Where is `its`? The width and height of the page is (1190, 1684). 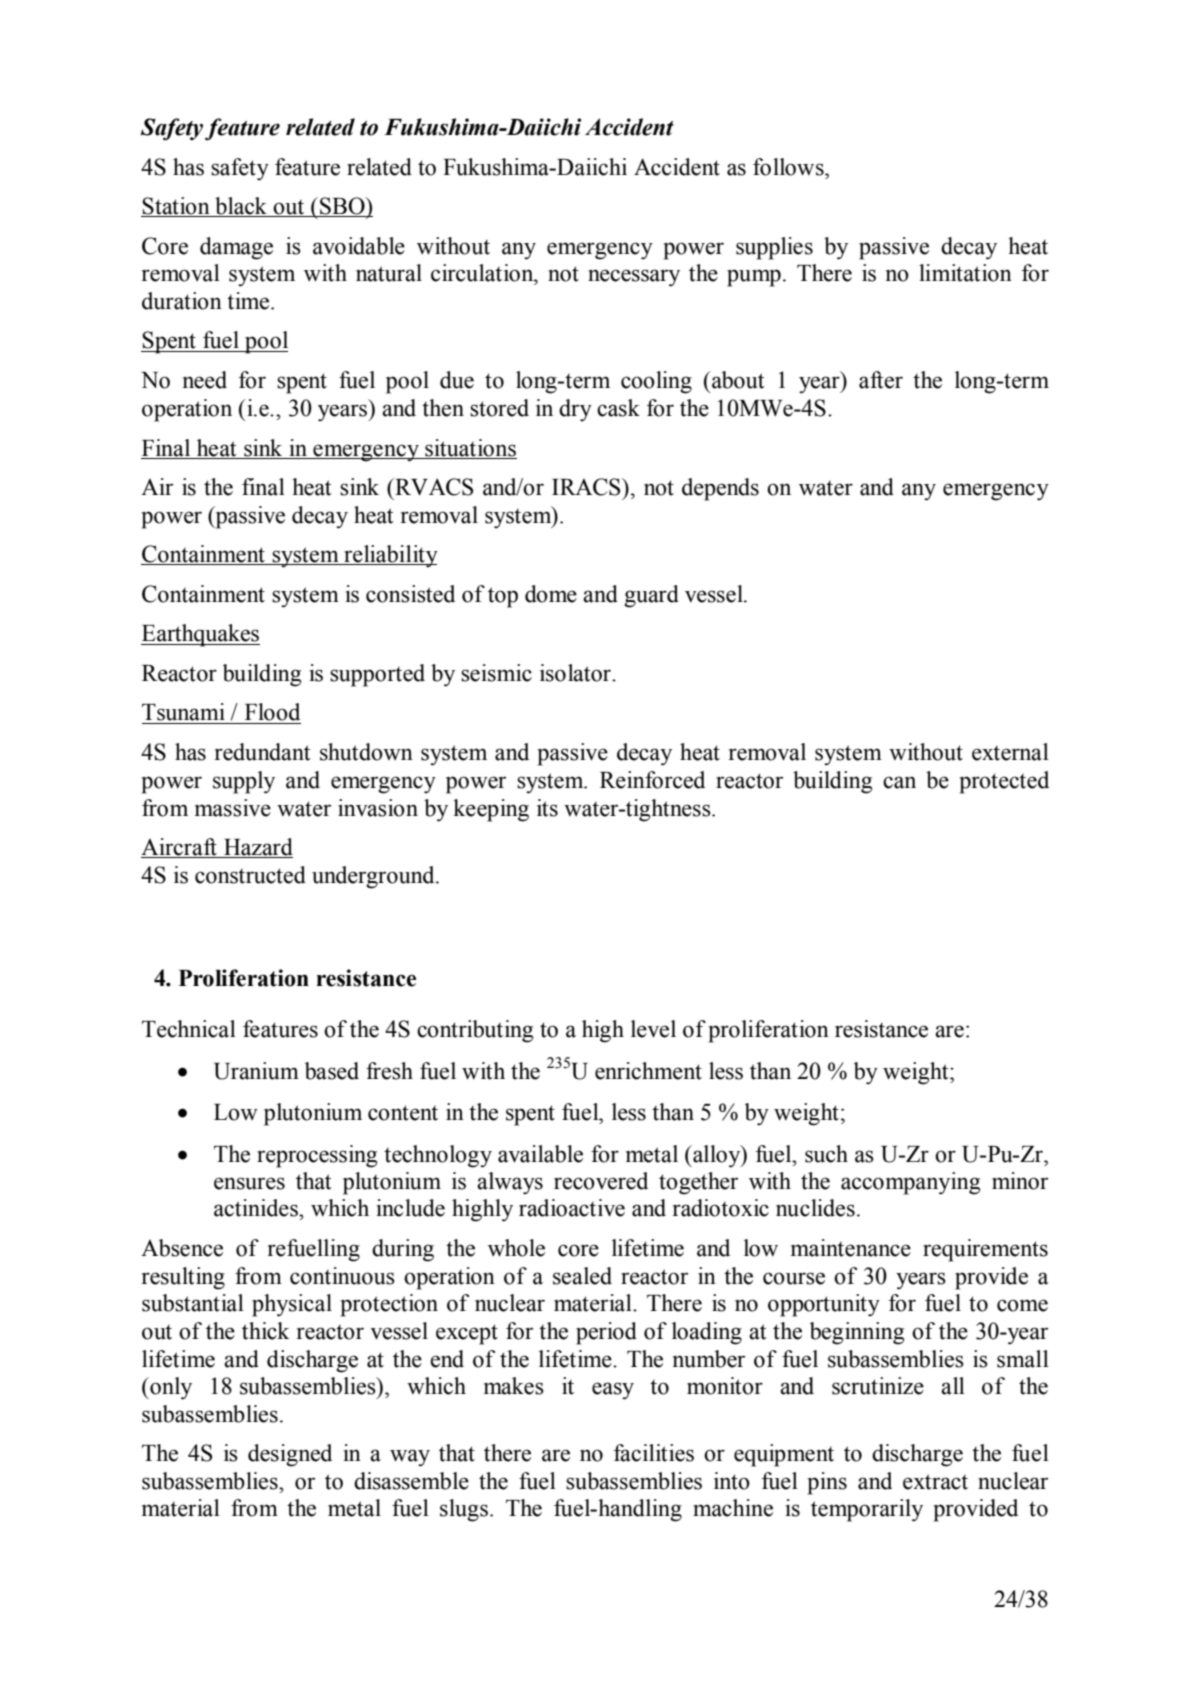
its is located at coordinates (547, 808).
